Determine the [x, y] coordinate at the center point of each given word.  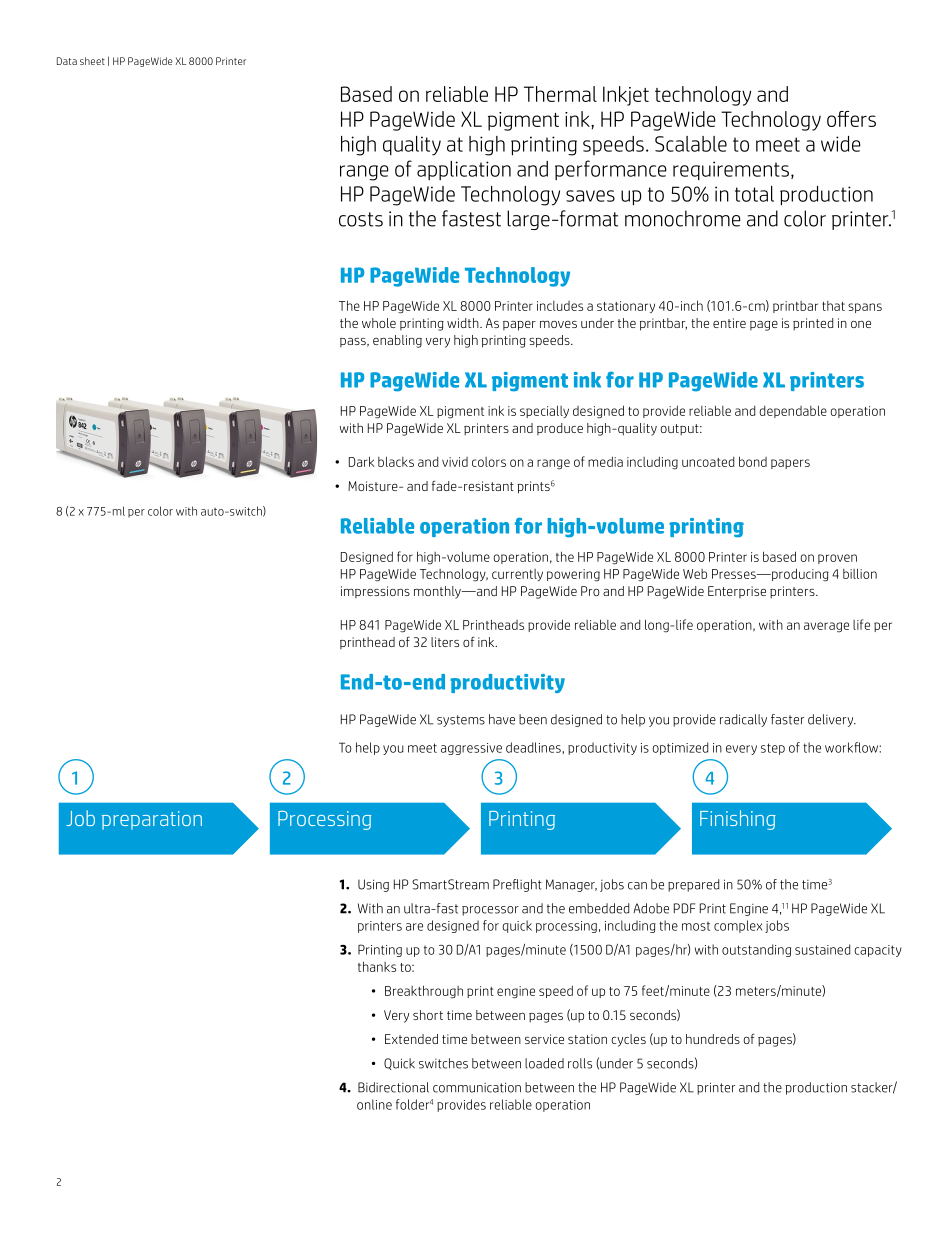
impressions [375, 592]
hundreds [713, 1039]
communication [477, 1087]
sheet [92, 61]
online [374, 1104]
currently [517, 575]
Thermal [560, 94]
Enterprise [737, 592]
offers [851, 119]
